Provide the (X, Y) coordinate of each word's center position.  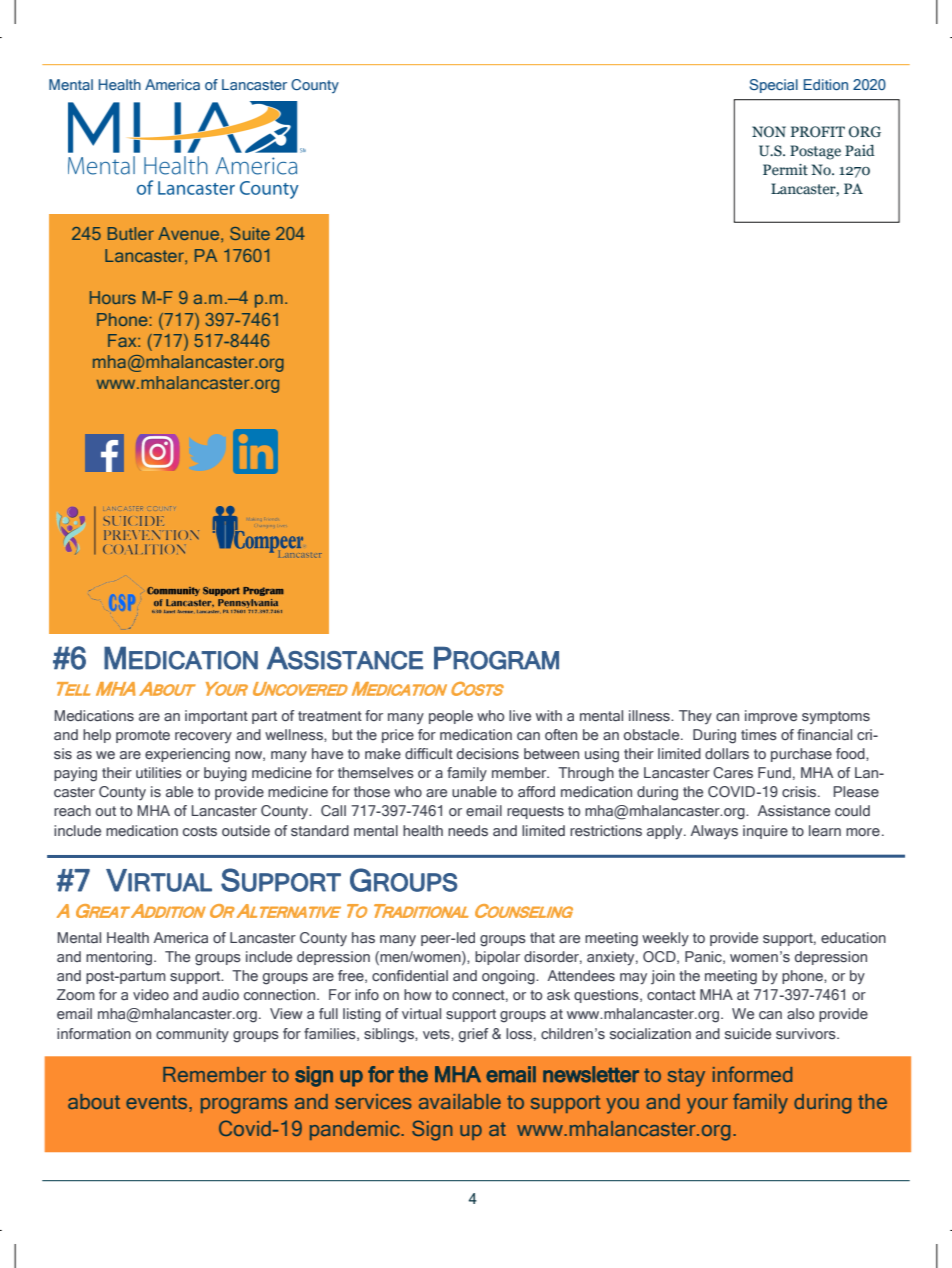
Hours (113, 297)
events (158, 1102)
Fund (774, 772)
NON (769, 131)
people (451, 717)
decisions (488, 753)
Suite (250, 233)
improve (771, 717)
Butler (131, 233)
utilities (159, 772)
